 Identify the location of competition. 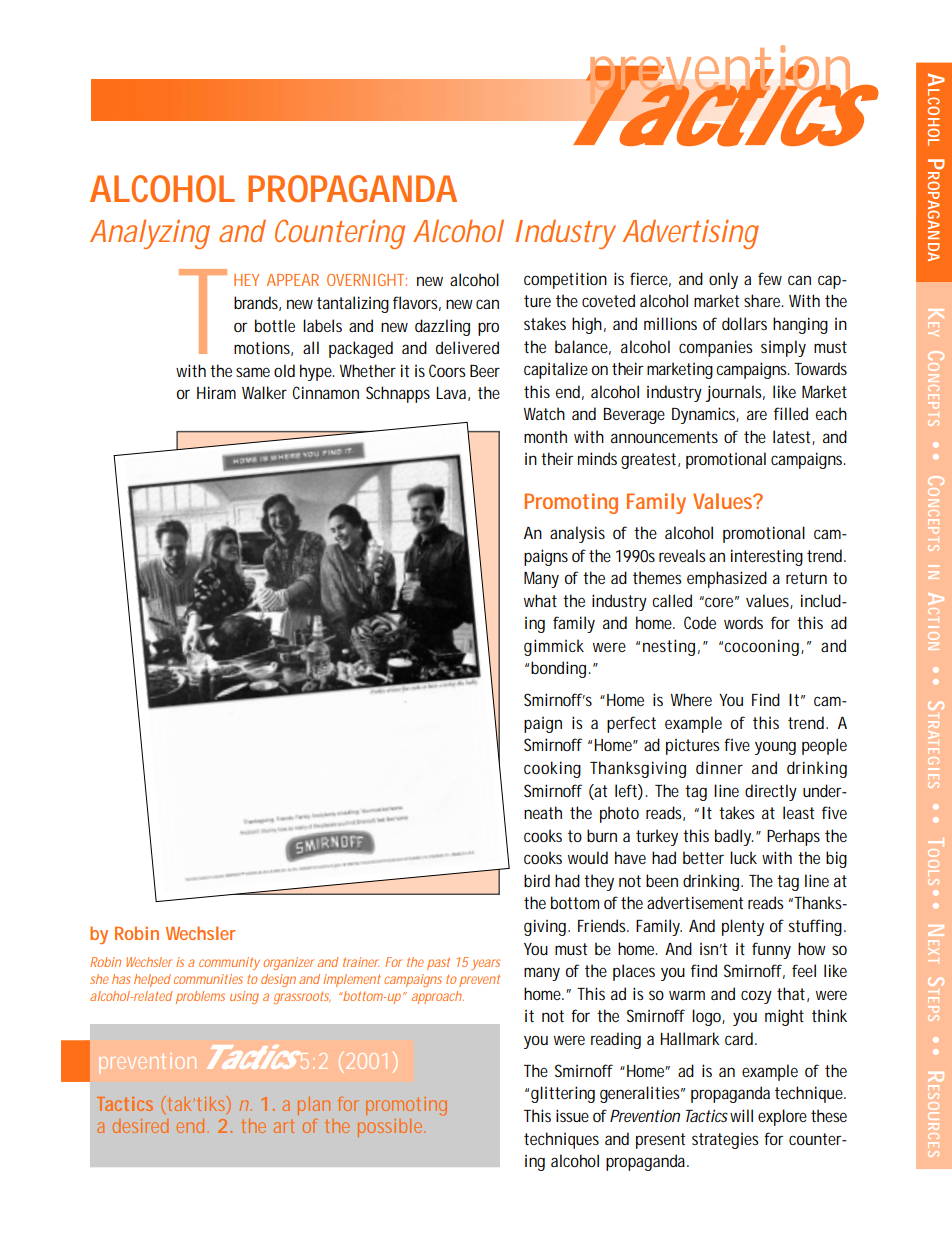
(565, 280).
